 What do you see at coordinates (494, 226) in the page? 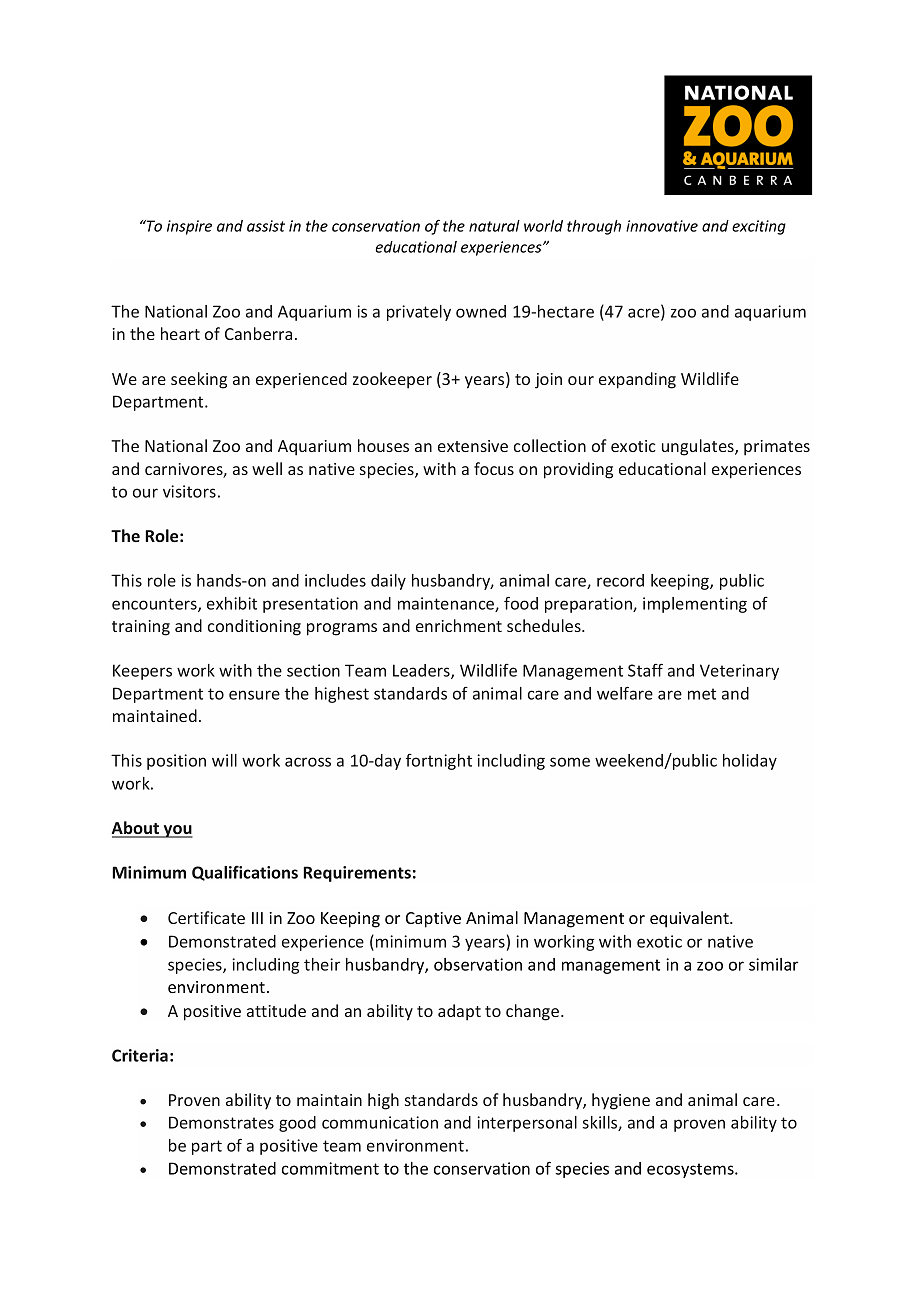
I see `natural` at bounding box center [494, 226].
